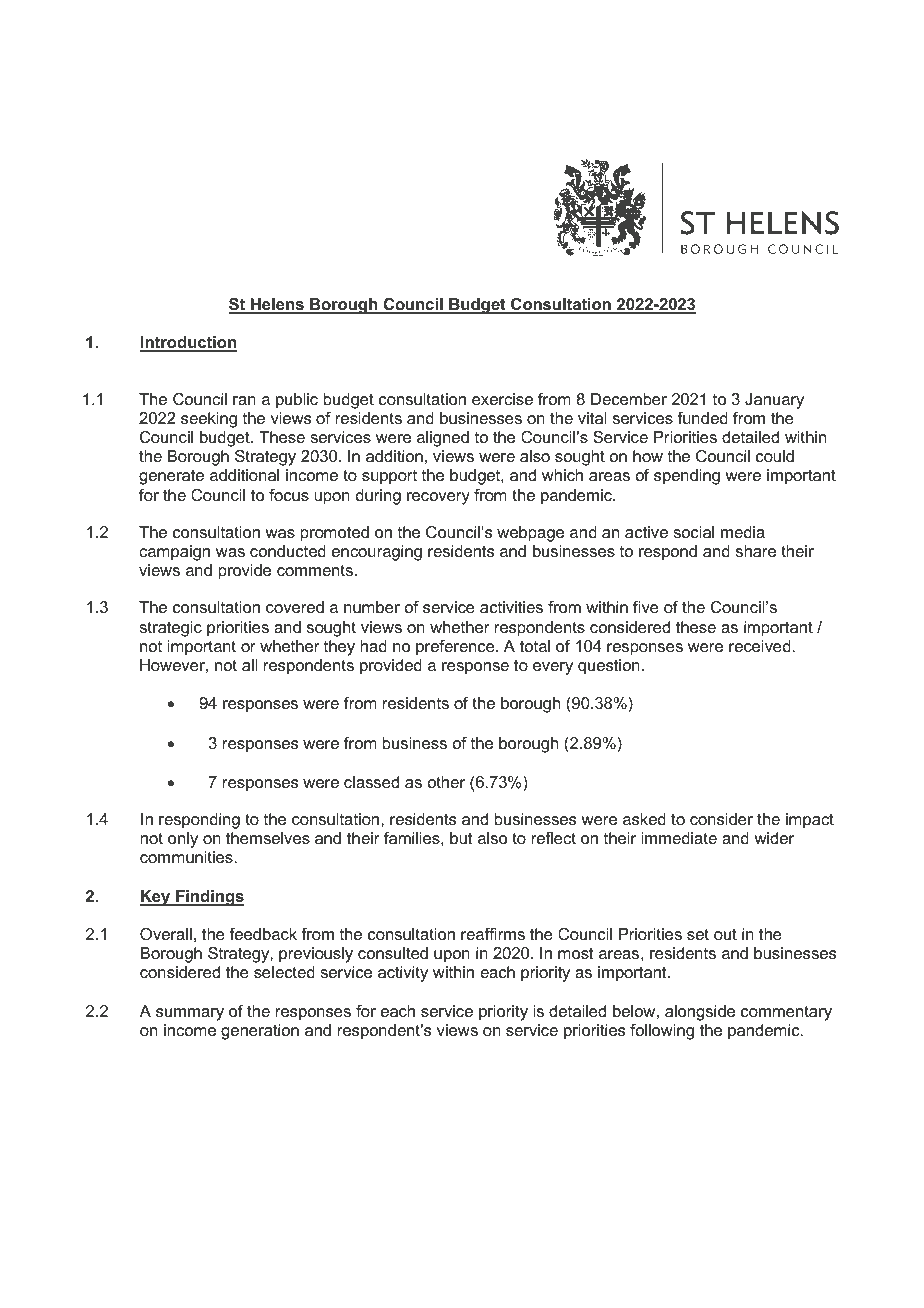  What do you see at coordinates (774, 401) in the screenshot?
I see `January` at bounding box center [774, 401].
